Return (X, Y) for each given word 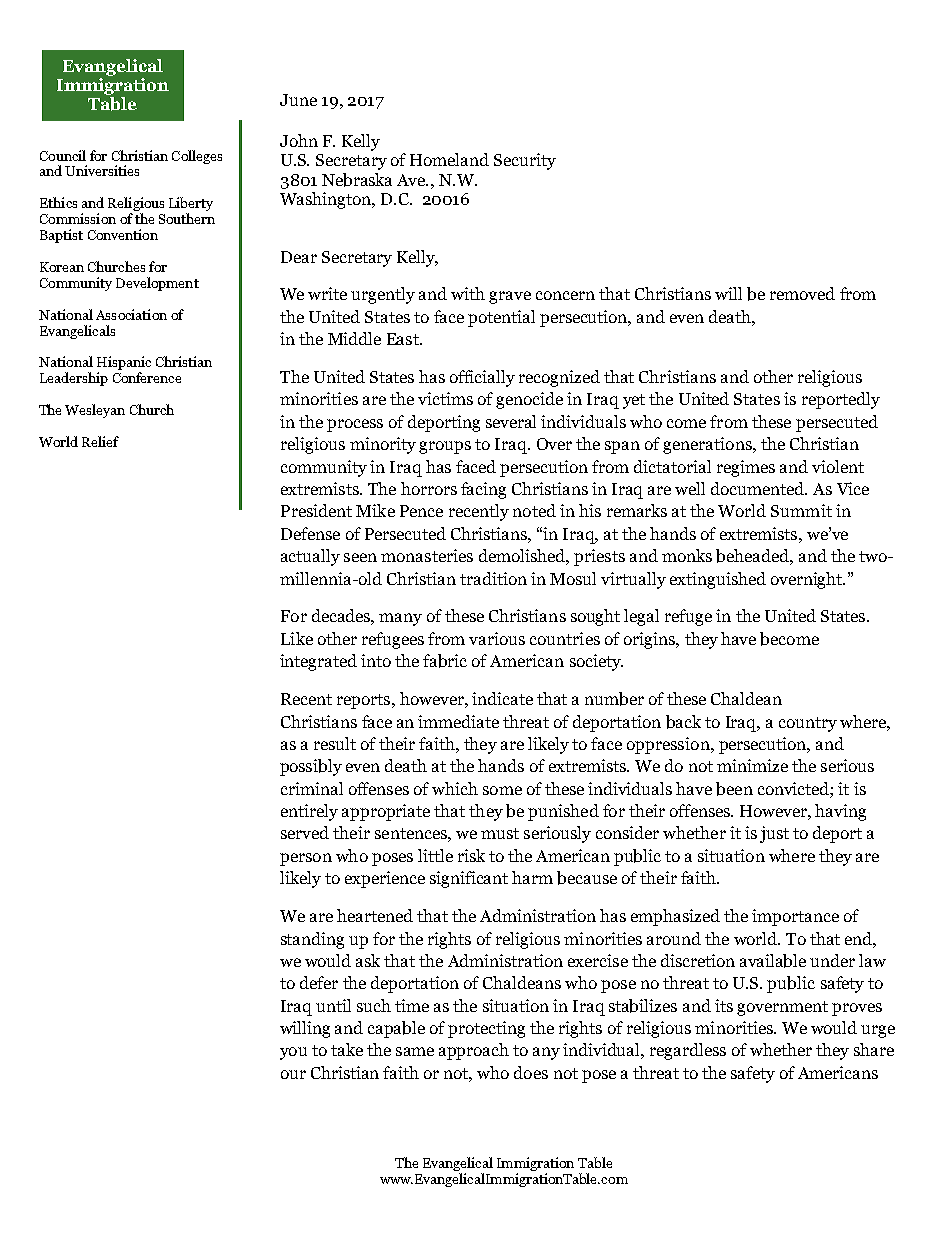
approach (474, 1051)
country (808, 724)
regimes (746, 468)
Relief (100, 441)
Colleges (197, 157)
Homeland (449, 159)
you (293, 1053)
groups (445, 447)
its (724, 1005)
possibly (311, 767)
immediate (458, 721)
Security (525, 161)
